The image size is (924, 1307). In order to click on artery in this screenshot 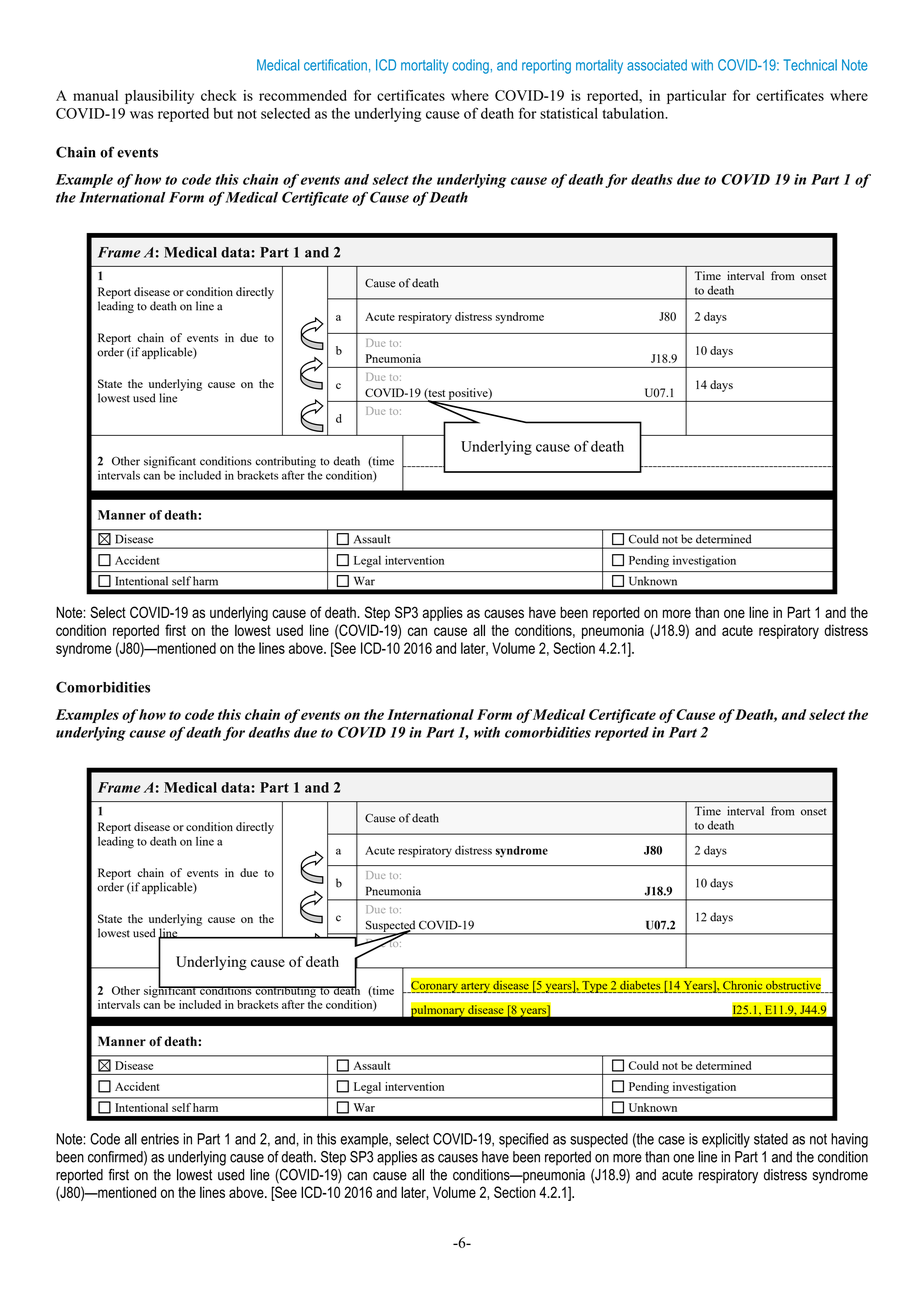, I will do `click(475, 987)`.
